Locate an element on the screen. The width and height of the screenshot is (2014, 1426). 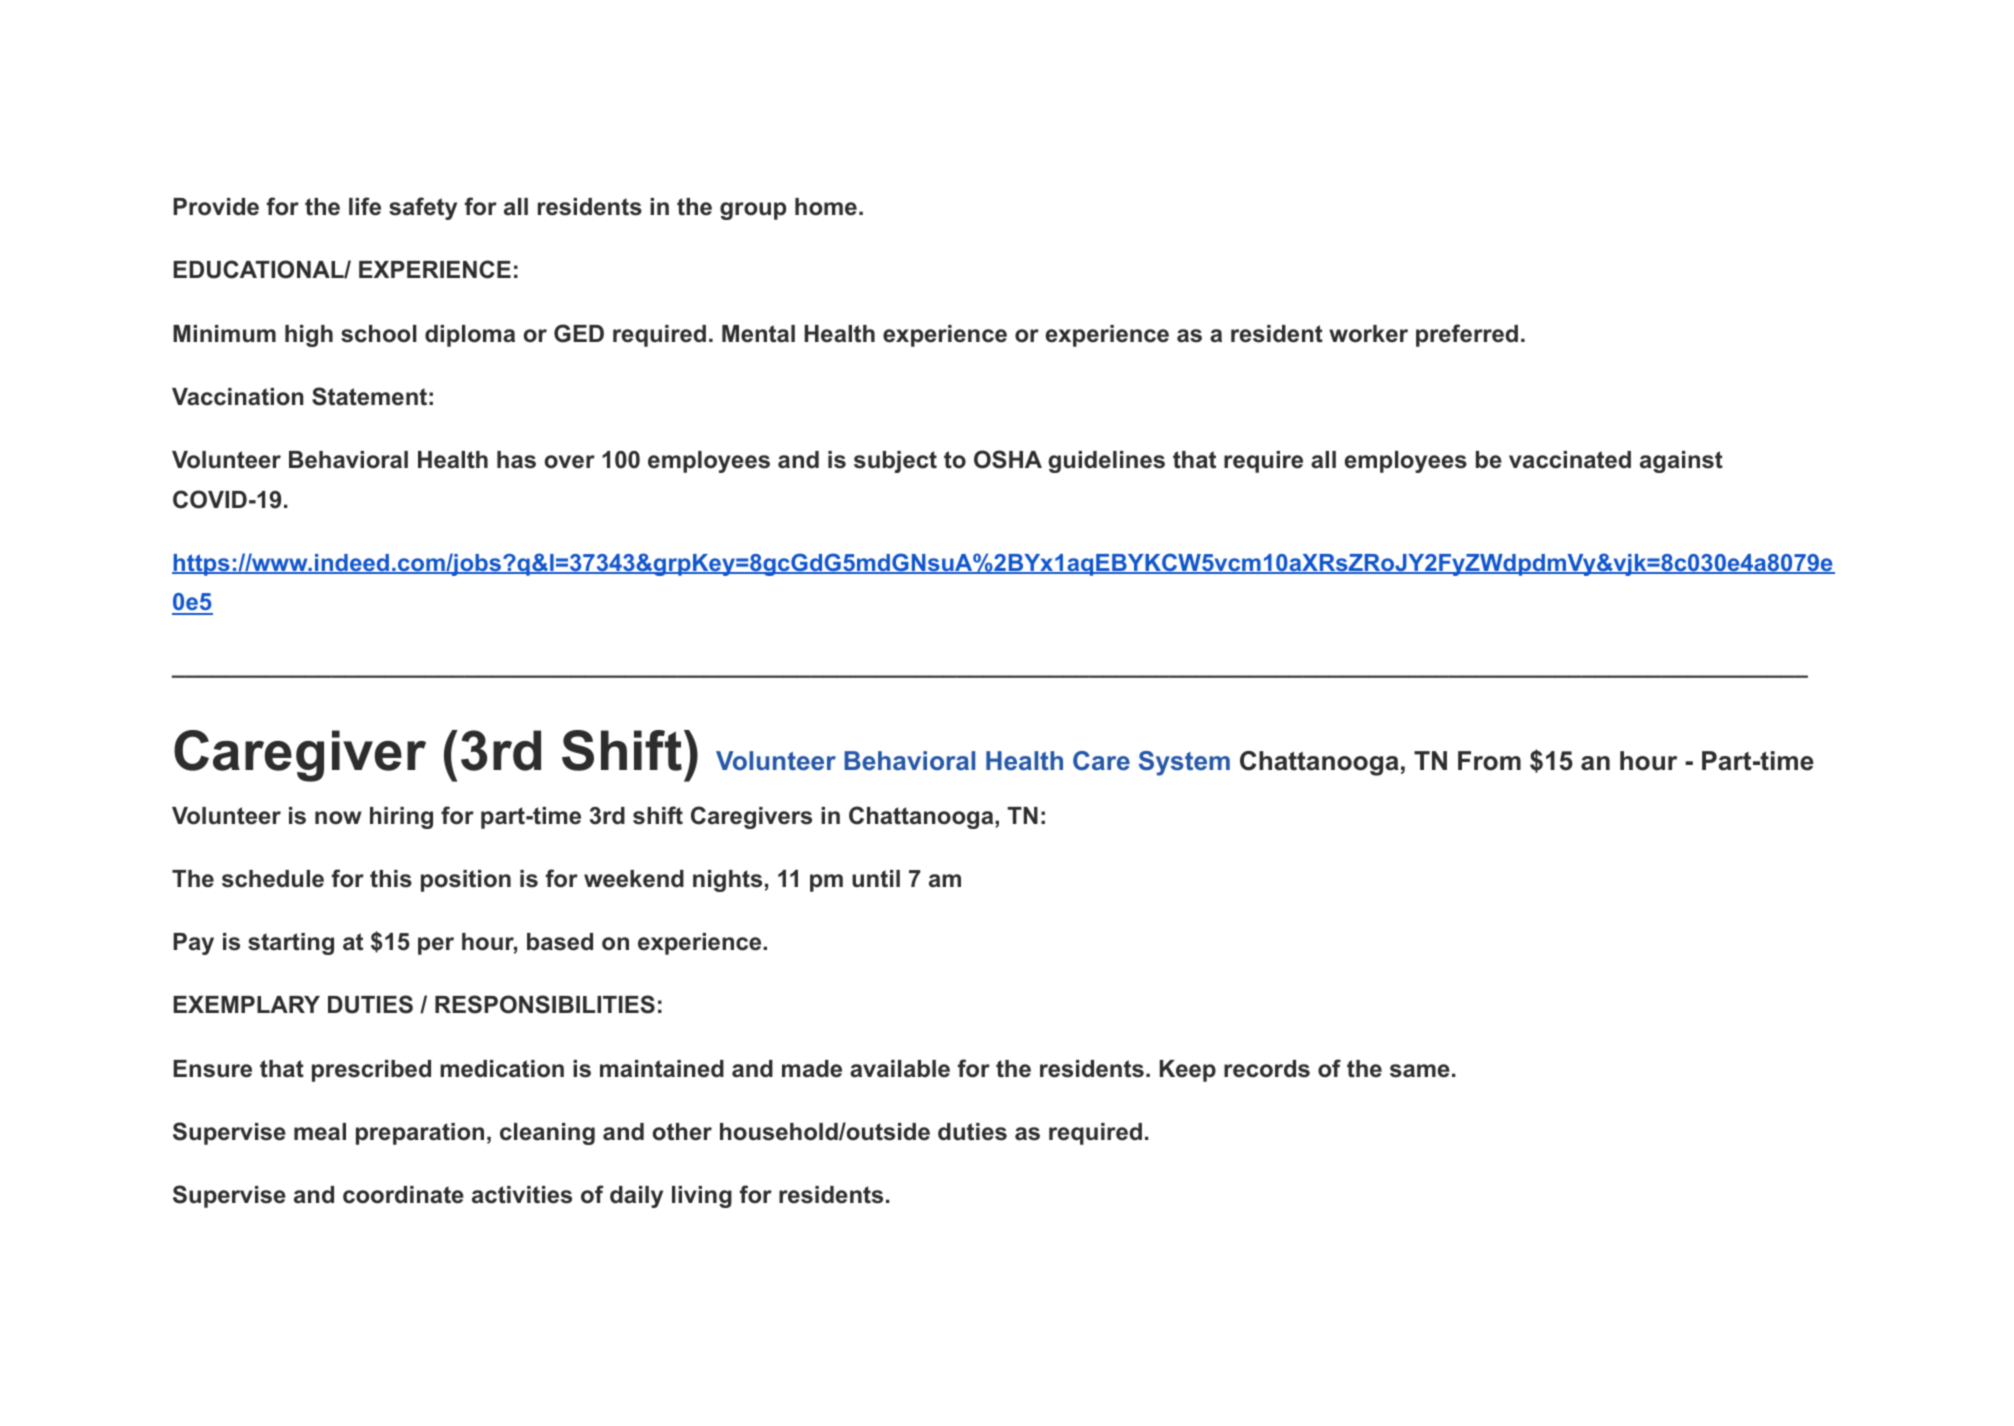
living is located at coordinates (702, 1197).
